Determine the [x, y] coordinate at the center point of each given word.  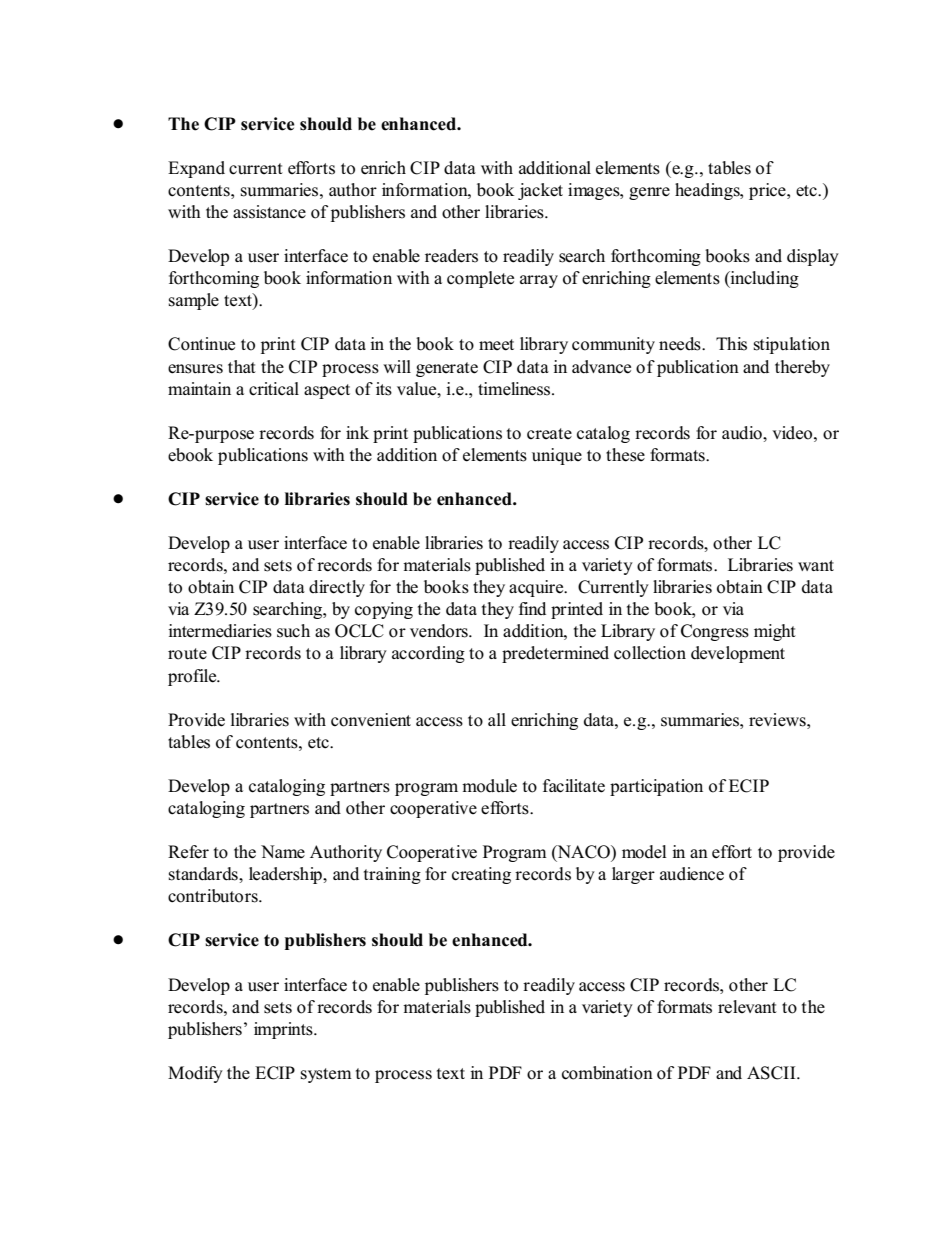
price [768, 191]
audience [692, 874]
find [532, 608]
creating [481, 875]
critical [274, 389]
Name [283, 851]
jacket [540, 191]
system [326, 1075]
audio [743, 433]
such [293, 631]
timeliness [515, 389]
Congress [715, 632]
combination [607, 1073]
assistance [269, 212]
